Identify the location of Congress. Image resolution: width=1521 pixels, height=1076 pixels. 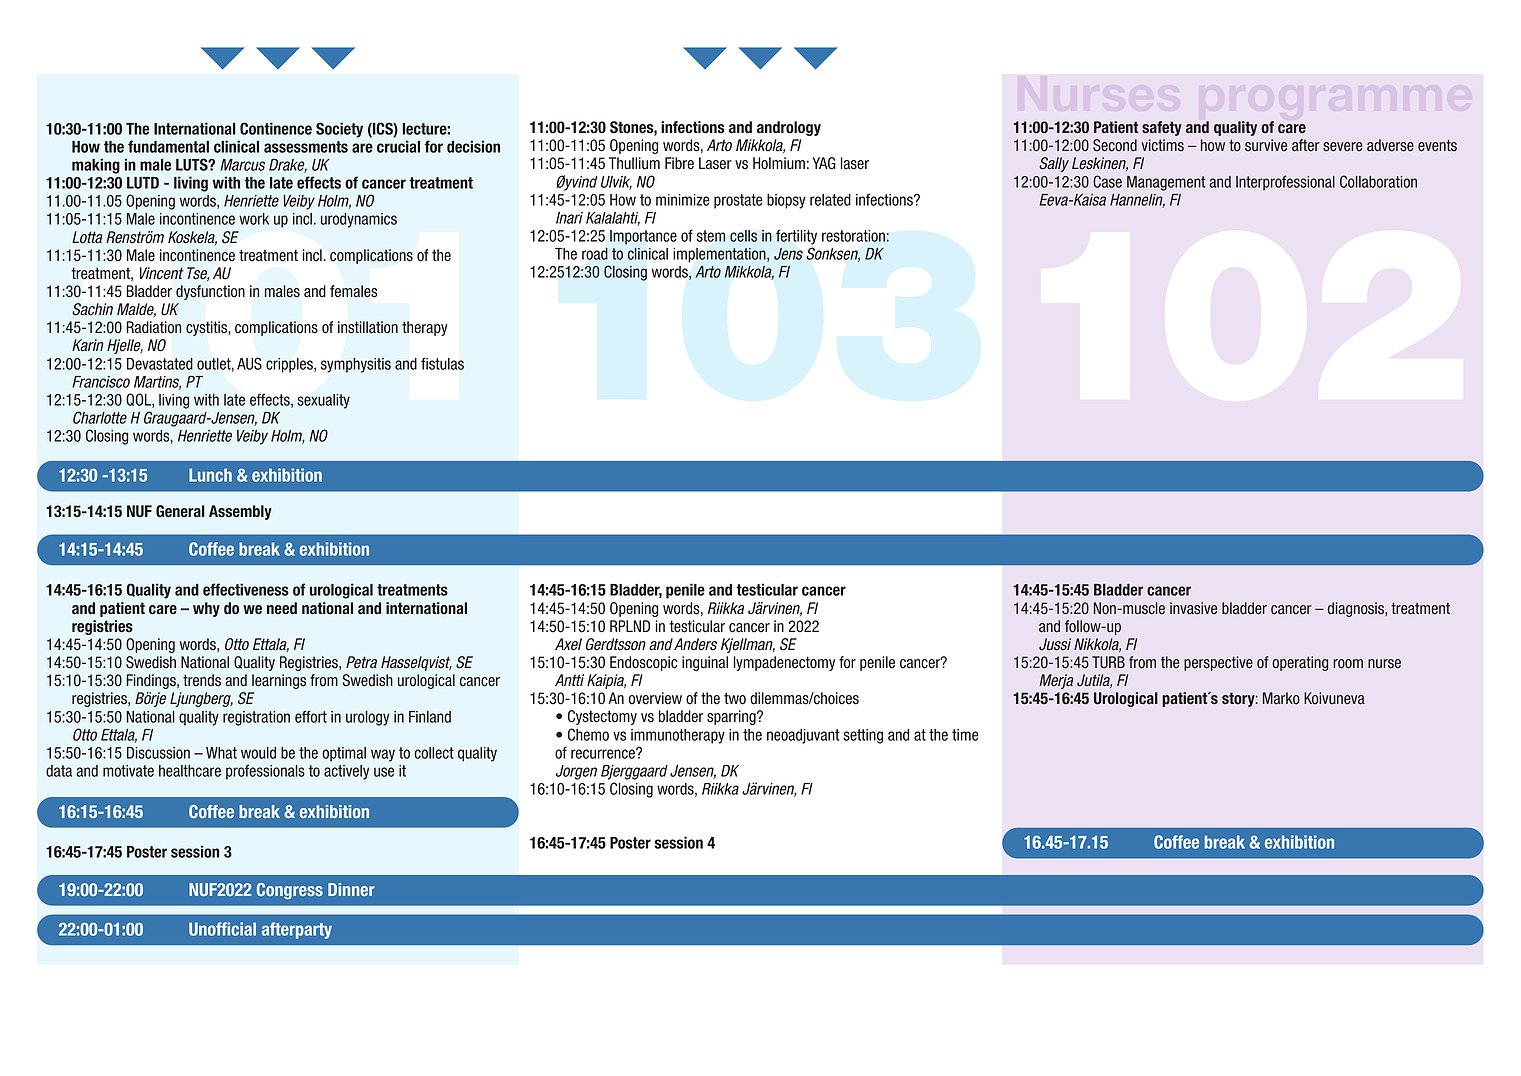
(290, 891).
